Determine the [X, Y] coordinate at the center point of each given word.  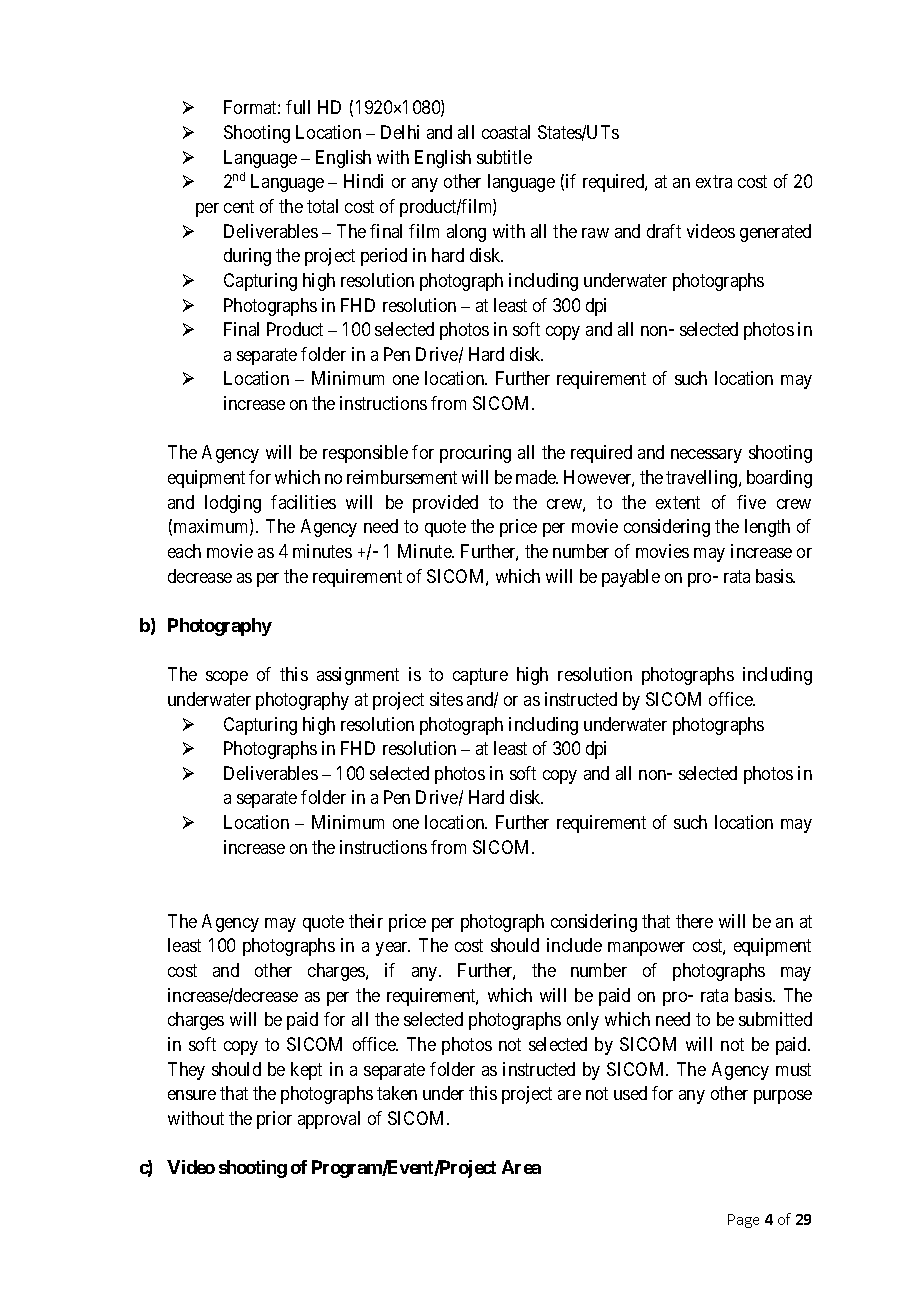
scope [227, 678]
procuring [475, 454]
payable [631, 578]
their [366, 921]
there [694, 921]
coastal [506, 132]
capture [480, 676]
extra [714, 182]
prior [274, 1120]
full [298, 107]
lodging [233, 504]
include [574, 945]
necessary [706, 456]
